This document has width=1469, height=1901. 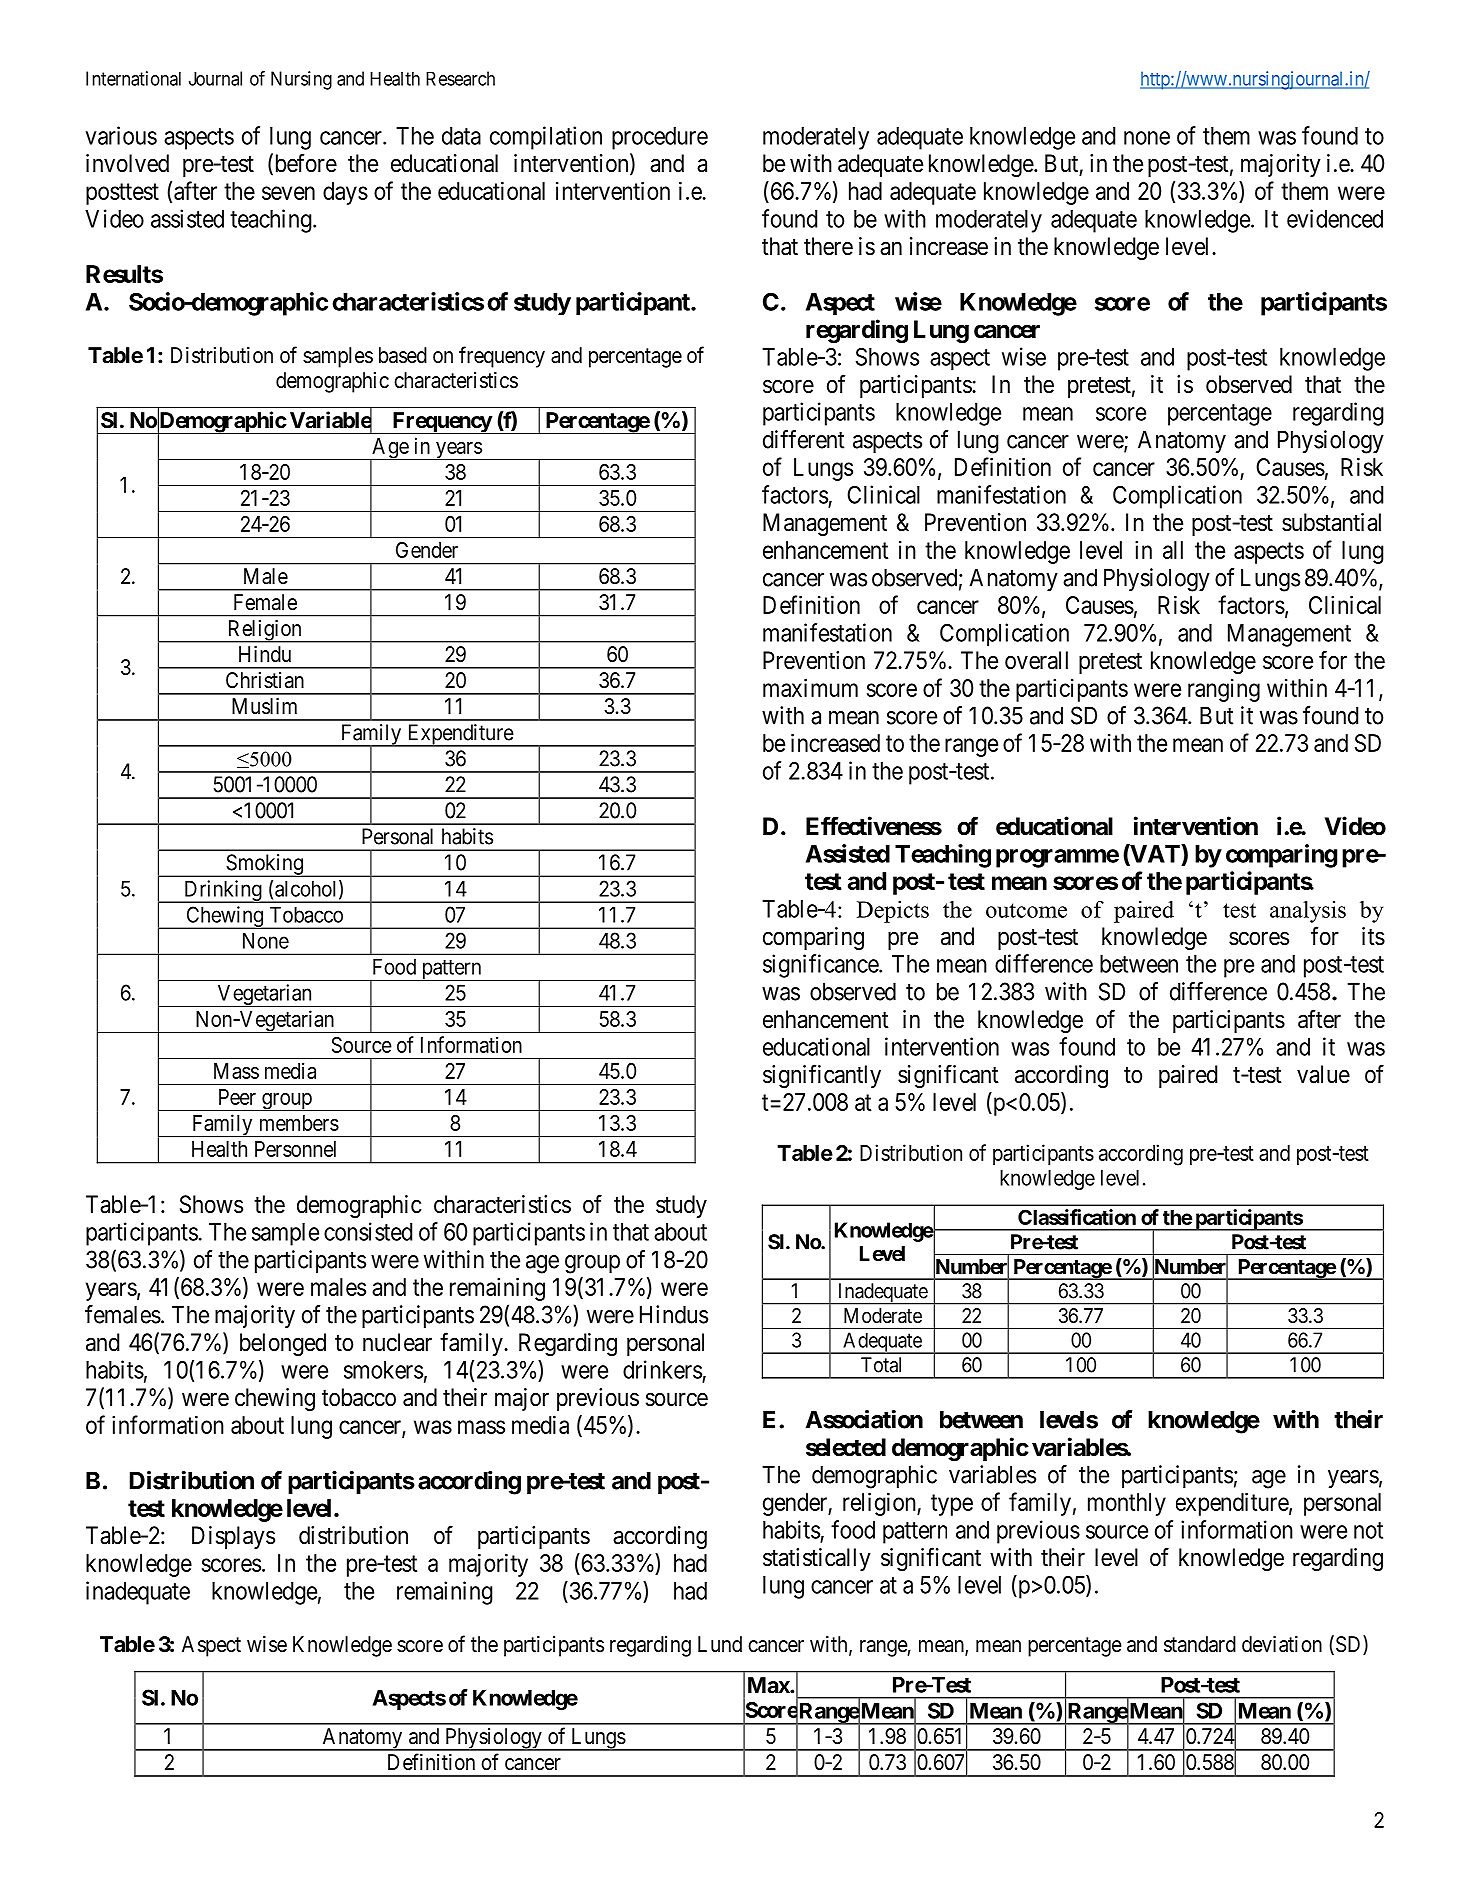 What do you see at coordinates (368, 1231) in the document?
I see `consisted` at bounding box center [368, 1231].
